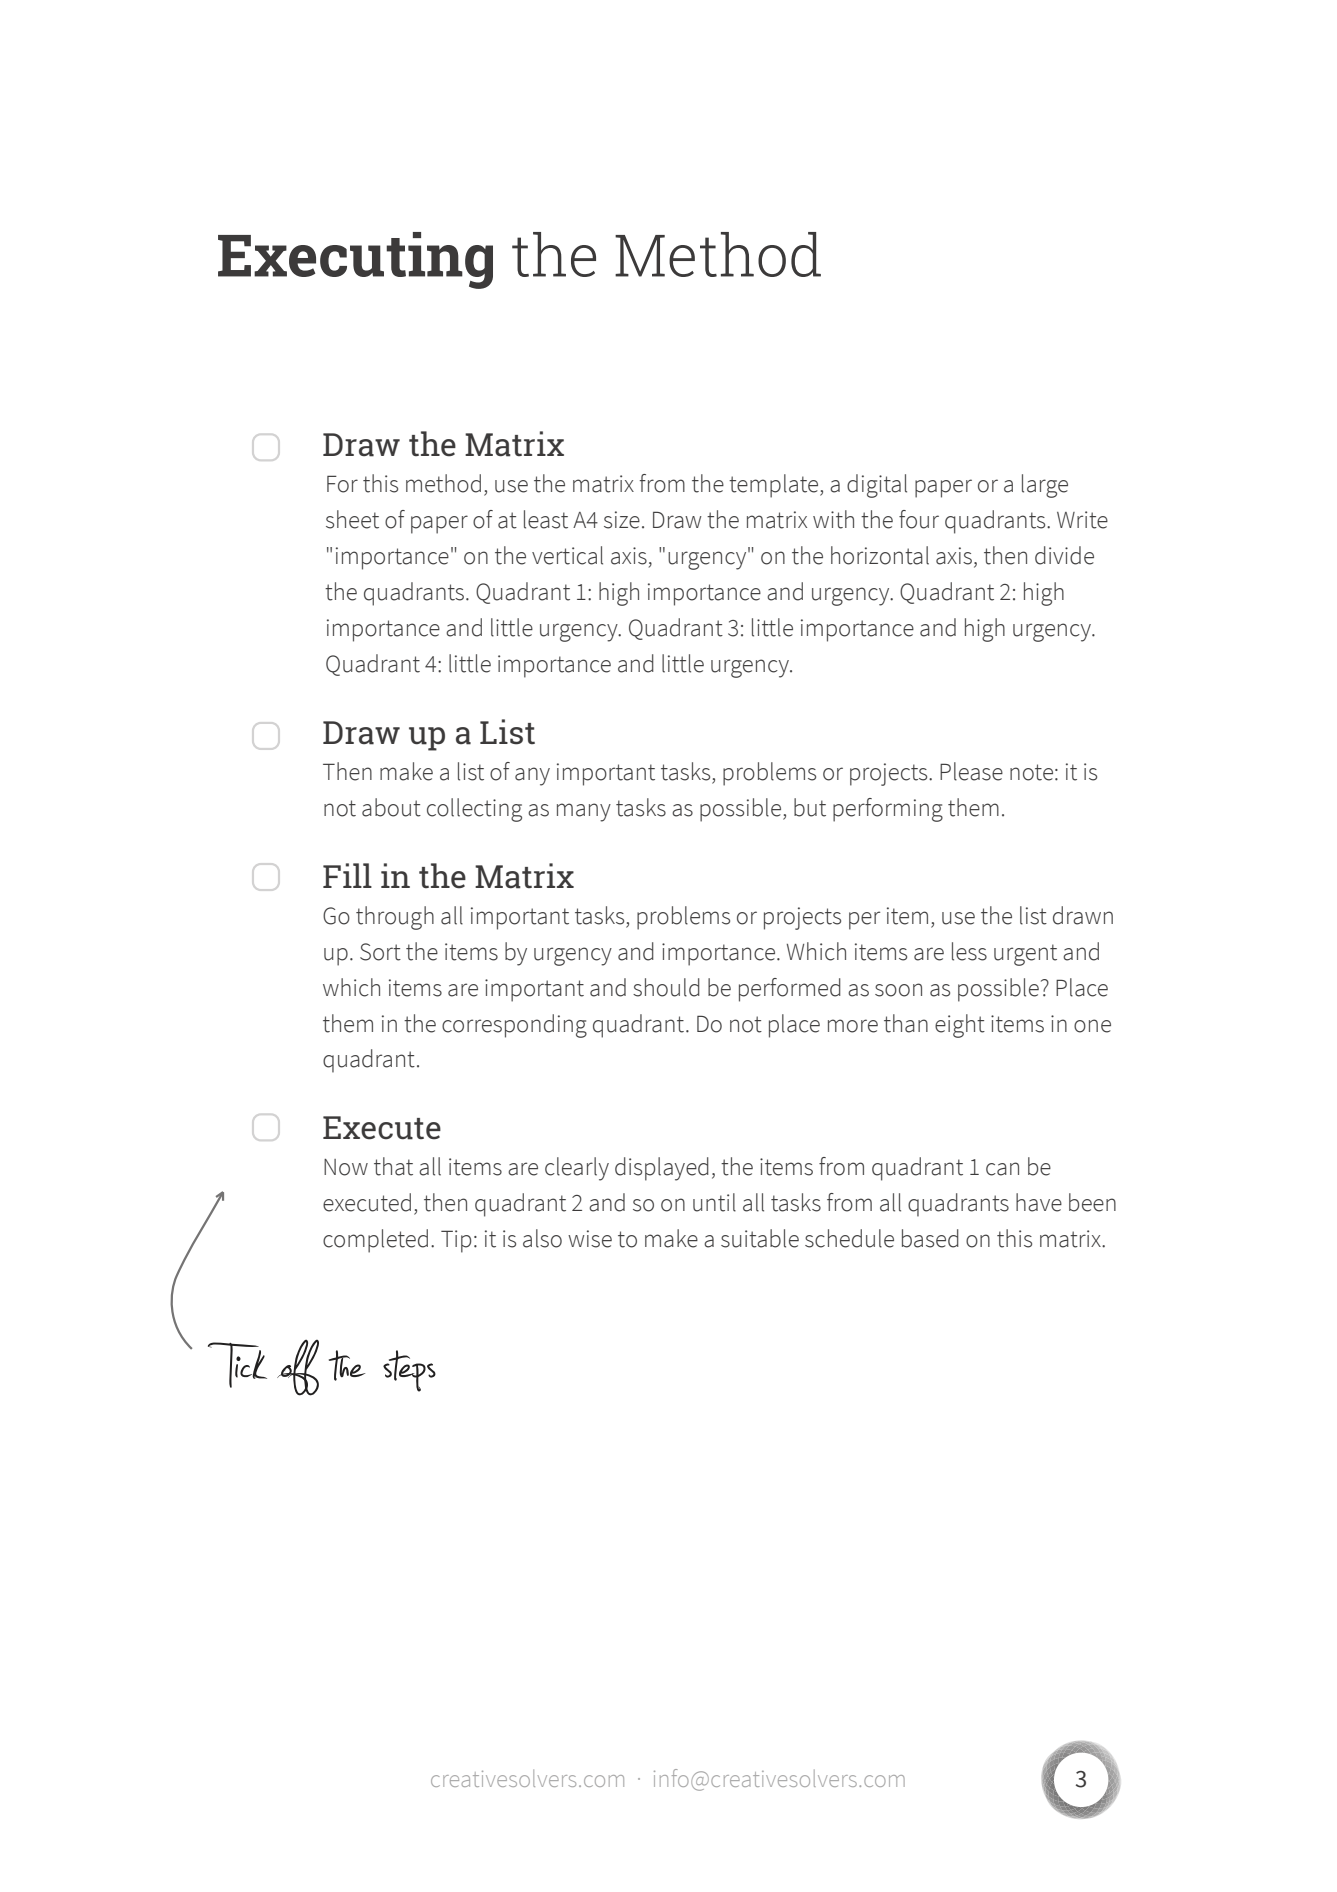 This document has width=1337, height=1892. Describe the element at coordinates (1045, 486) in the document. I see `large` at that location.
